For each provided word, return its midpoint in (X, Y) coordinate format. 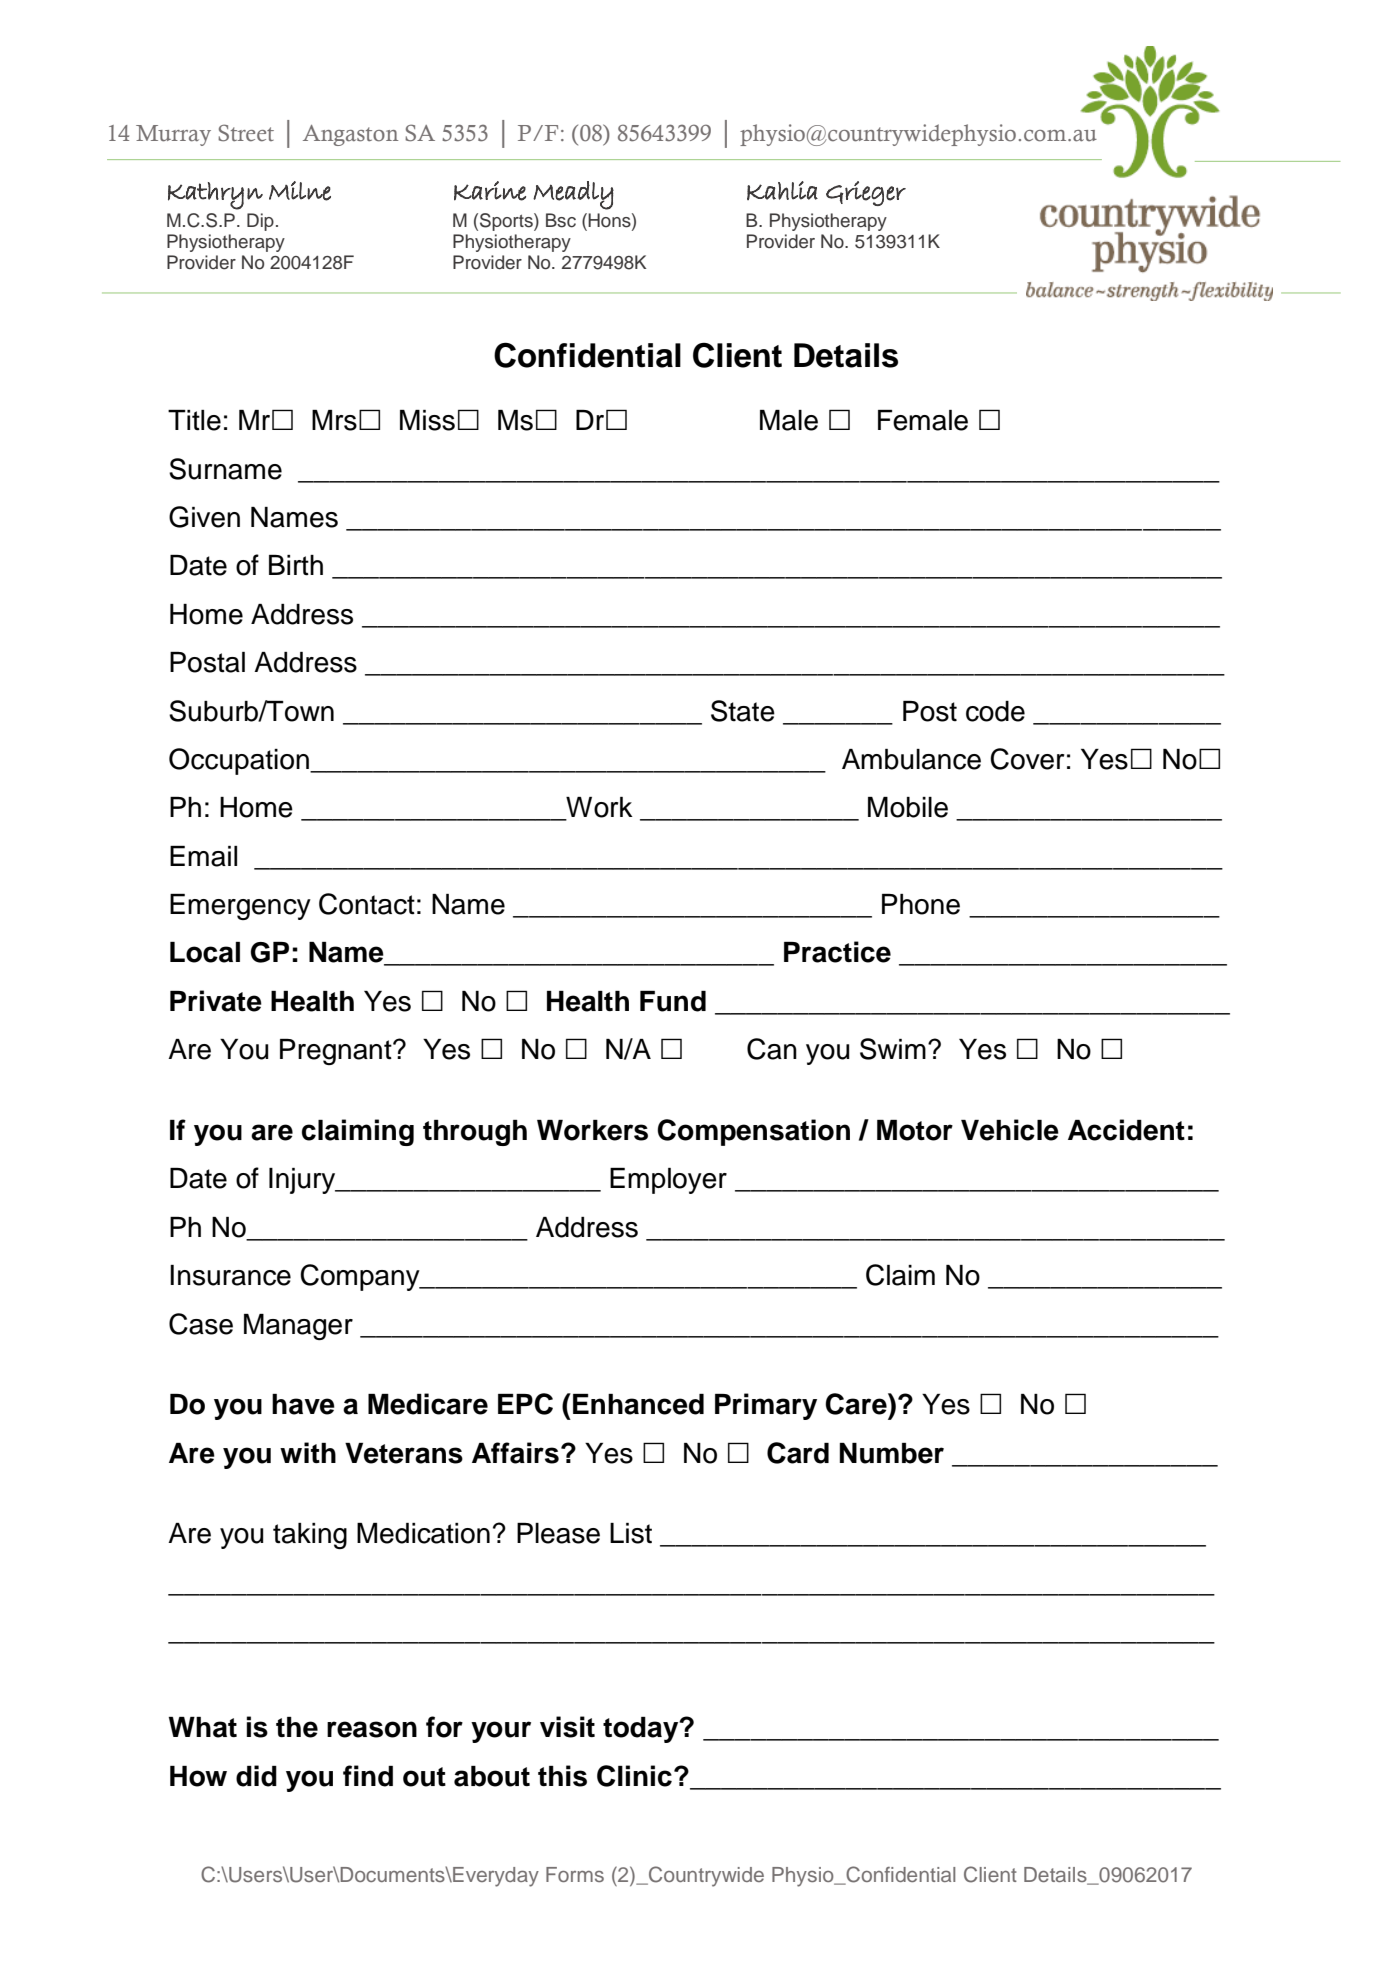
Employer (668, 1181)
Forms (575, 1874)
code (995, 711)
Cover (1027, 759)
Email (203, 856)
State (743, 711)
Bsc (561, 220)
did (256, 1776)
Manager (298, 1327)
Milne (300, 191)
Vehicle (1010, 1130)
